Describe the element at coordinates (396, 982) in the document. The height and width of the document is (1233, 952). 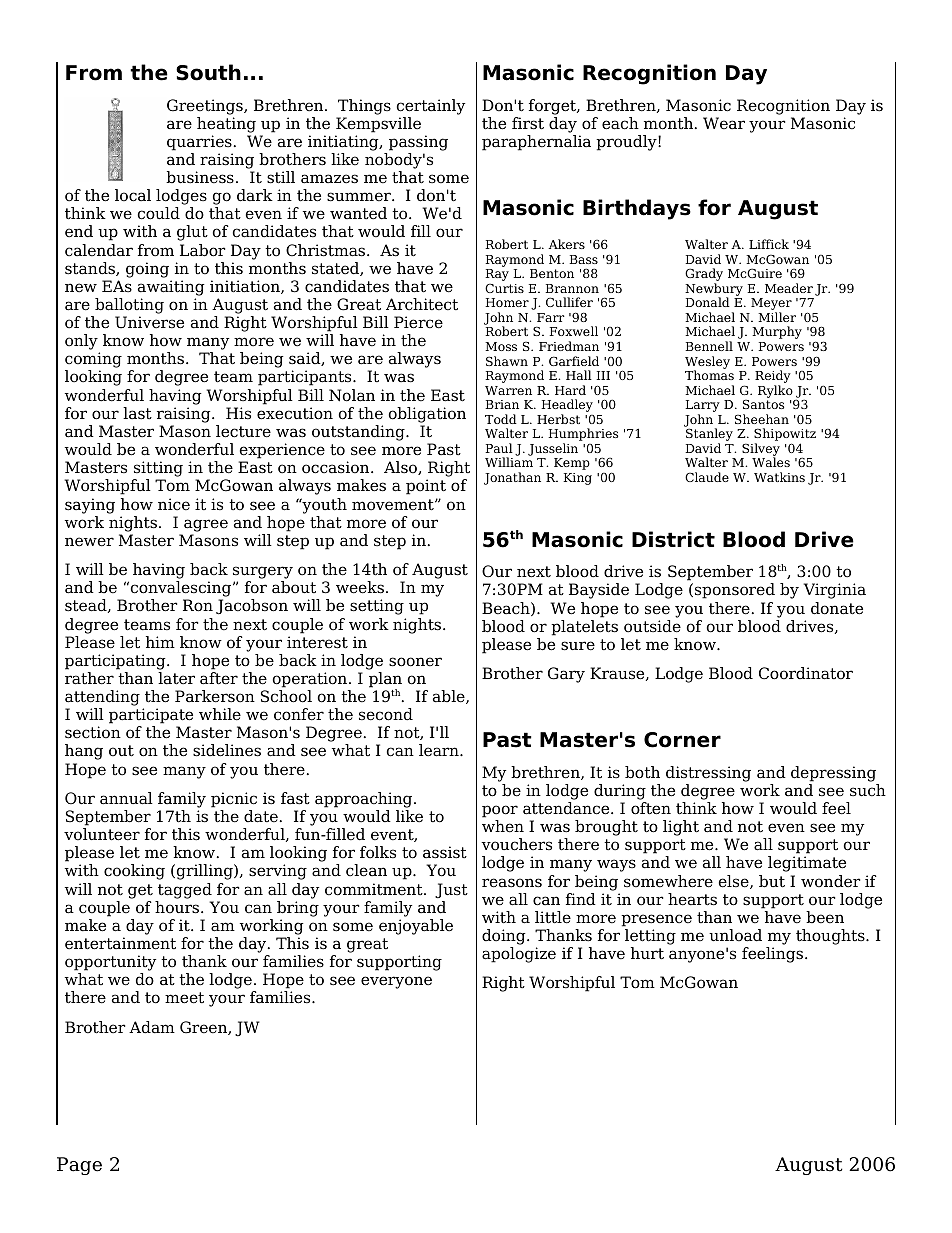
I see `everyone` at that location.
